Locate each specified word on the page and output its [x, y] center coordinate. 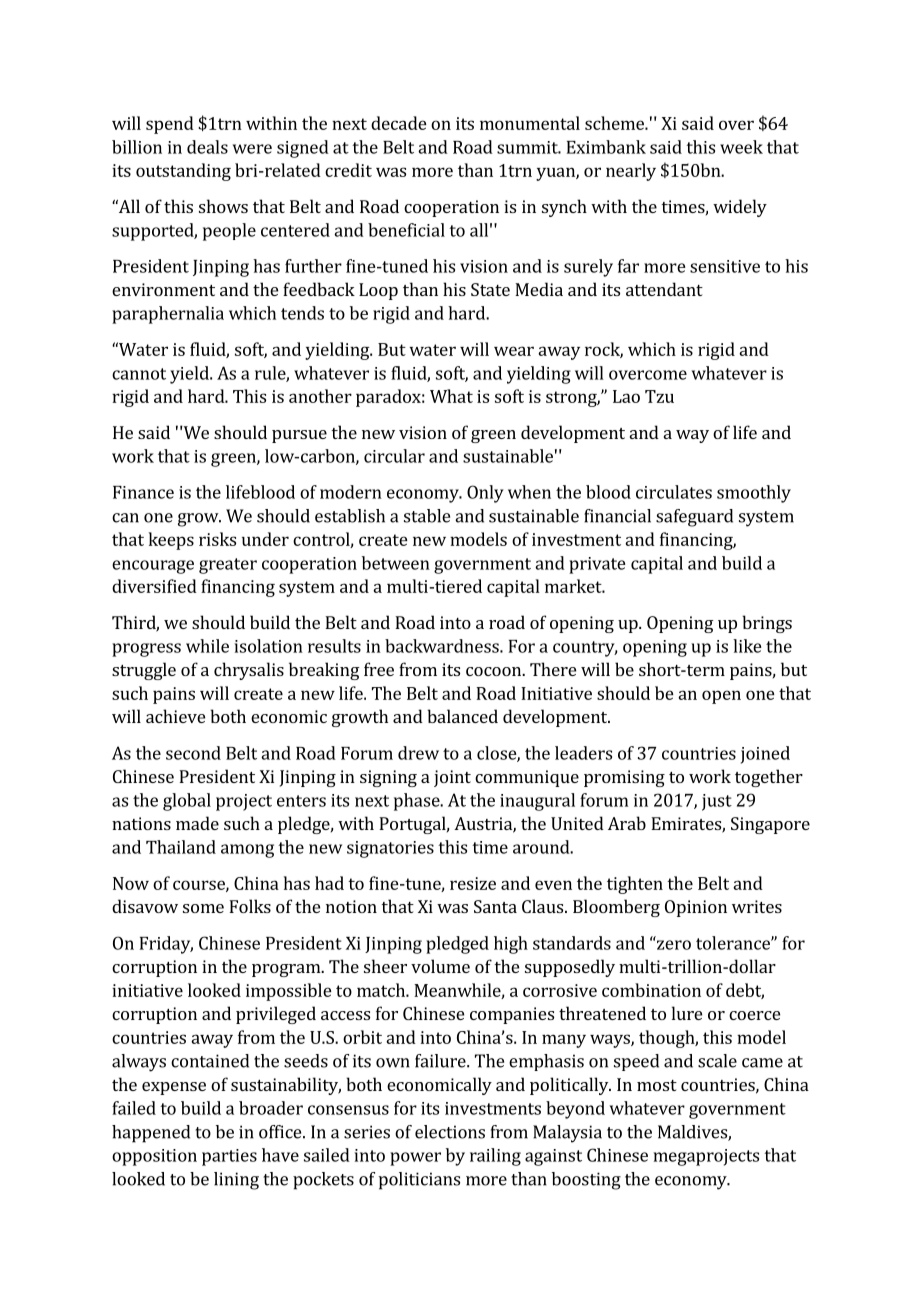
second [193, 753]
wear [514, 351]
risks [217, 539]
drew [418, 753]
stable [427, 516]
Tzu [659, 396]
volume [440, 966]
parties [229, 1157]
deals [207, 147]
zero [674, 945]
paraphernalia [168, 315]
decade [399, 123]
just [717, 802]
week [741, 147]
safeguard [694, 518]
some [203, 908]
